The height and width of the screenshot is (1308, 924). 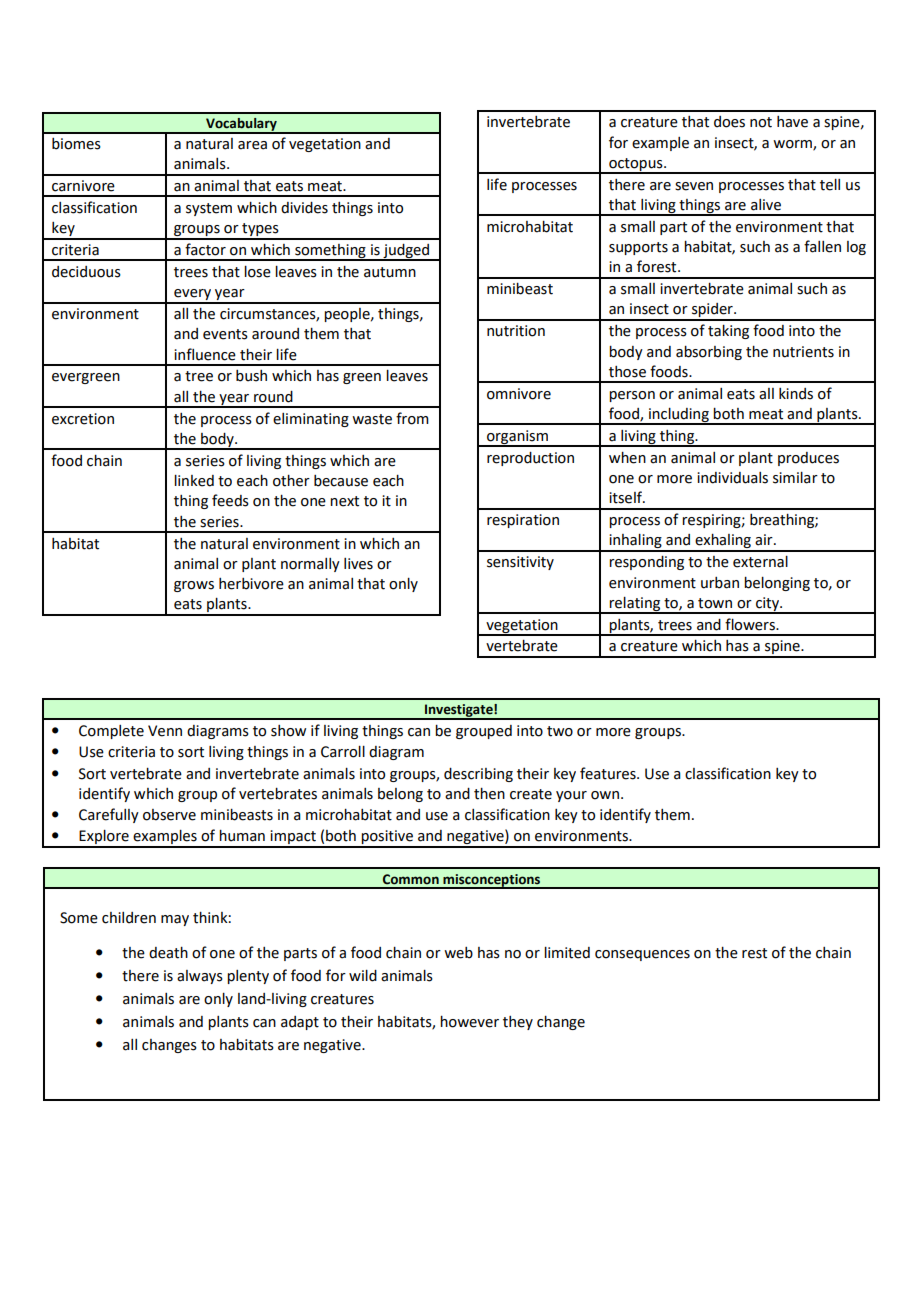 I want to click on external, so click(x=760, y=562).
